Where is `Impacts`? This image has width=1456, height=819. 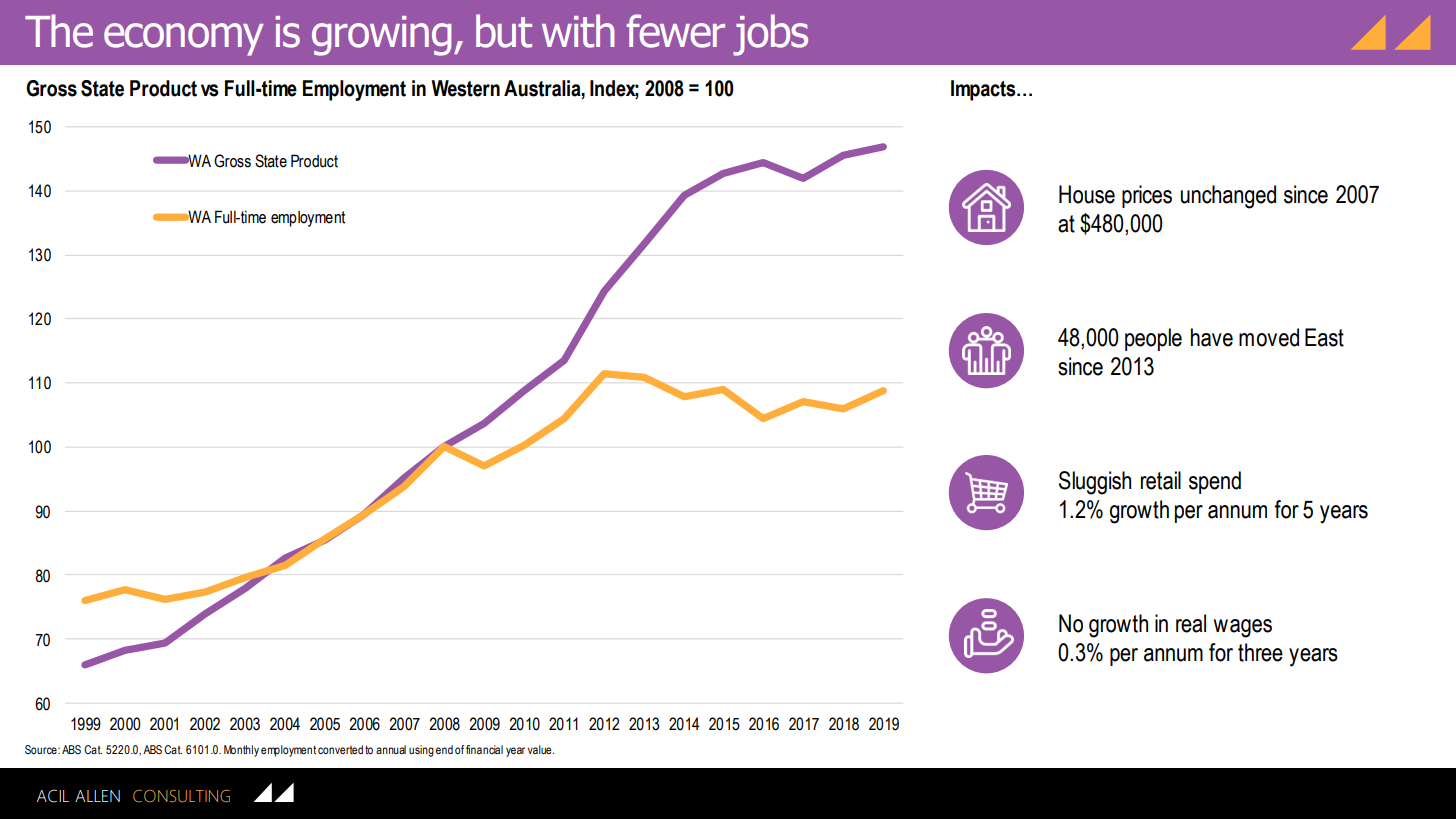 Impacts is located at coordinates (984, 90).
